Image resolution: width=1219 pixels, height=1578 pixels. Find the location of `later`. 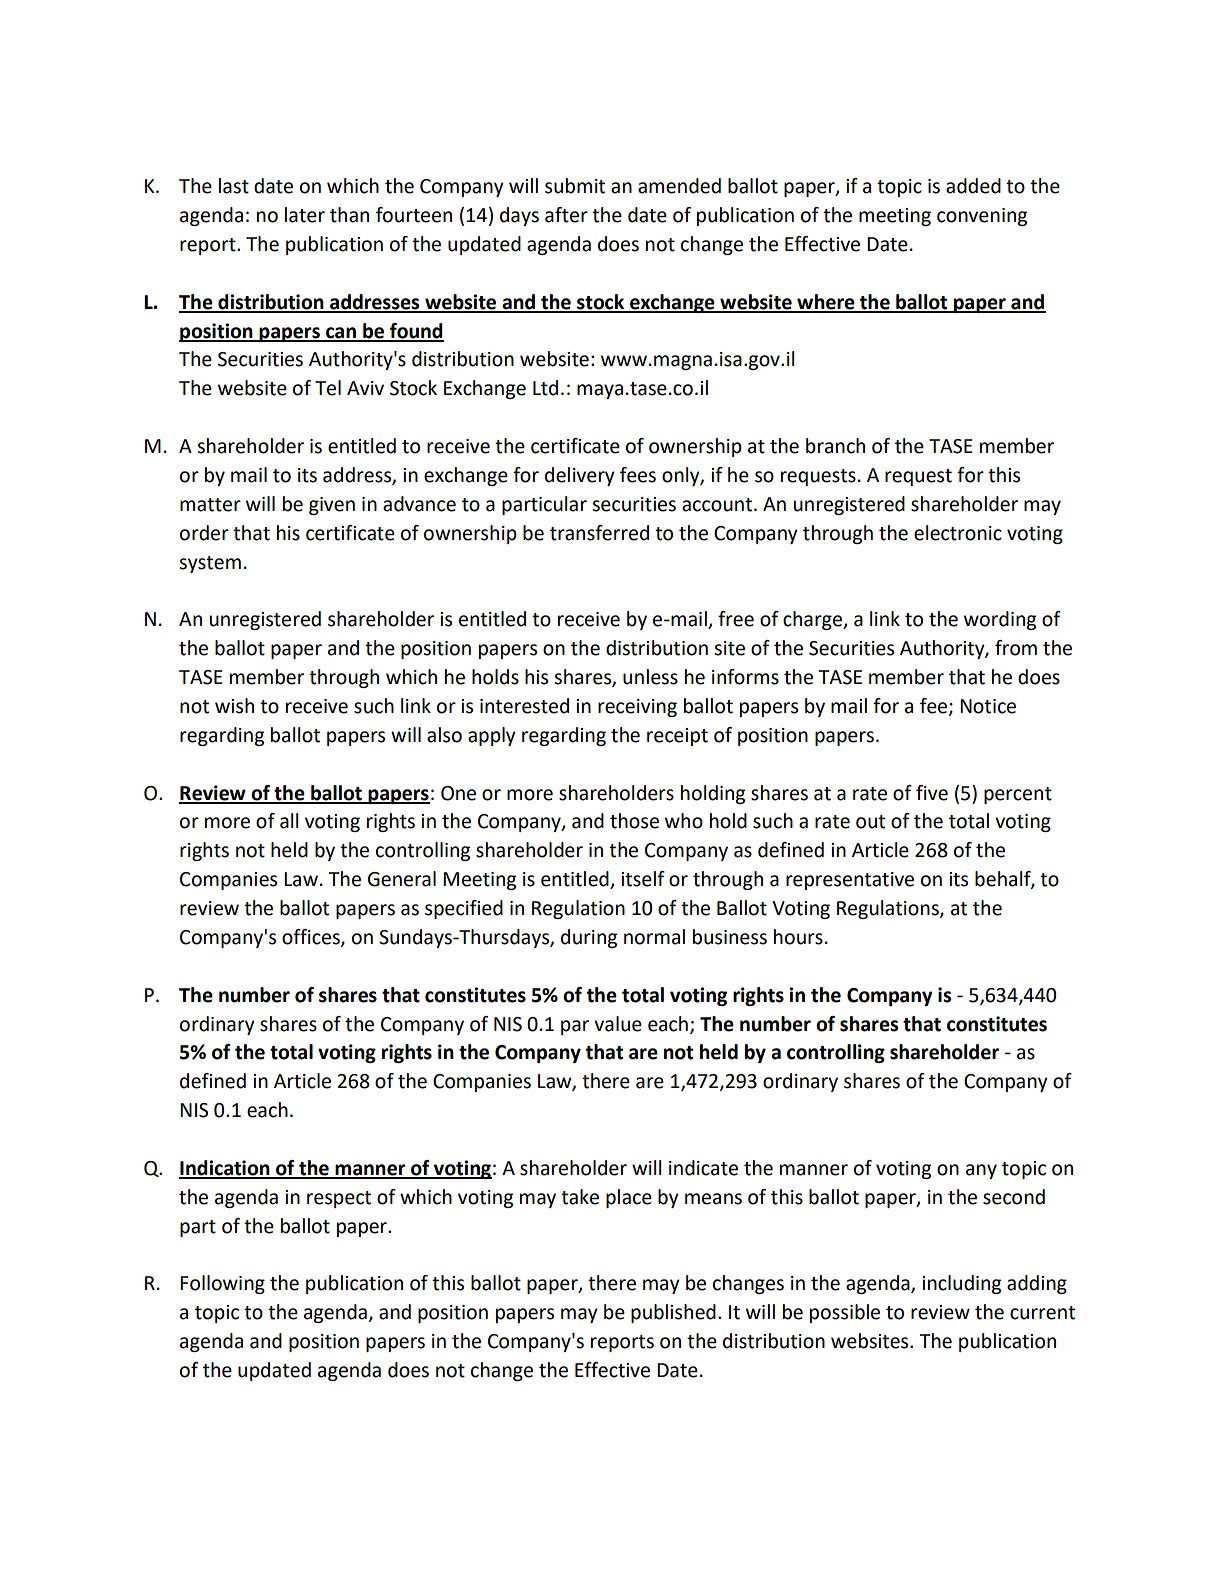

later is located at coordinates (305, 215).
